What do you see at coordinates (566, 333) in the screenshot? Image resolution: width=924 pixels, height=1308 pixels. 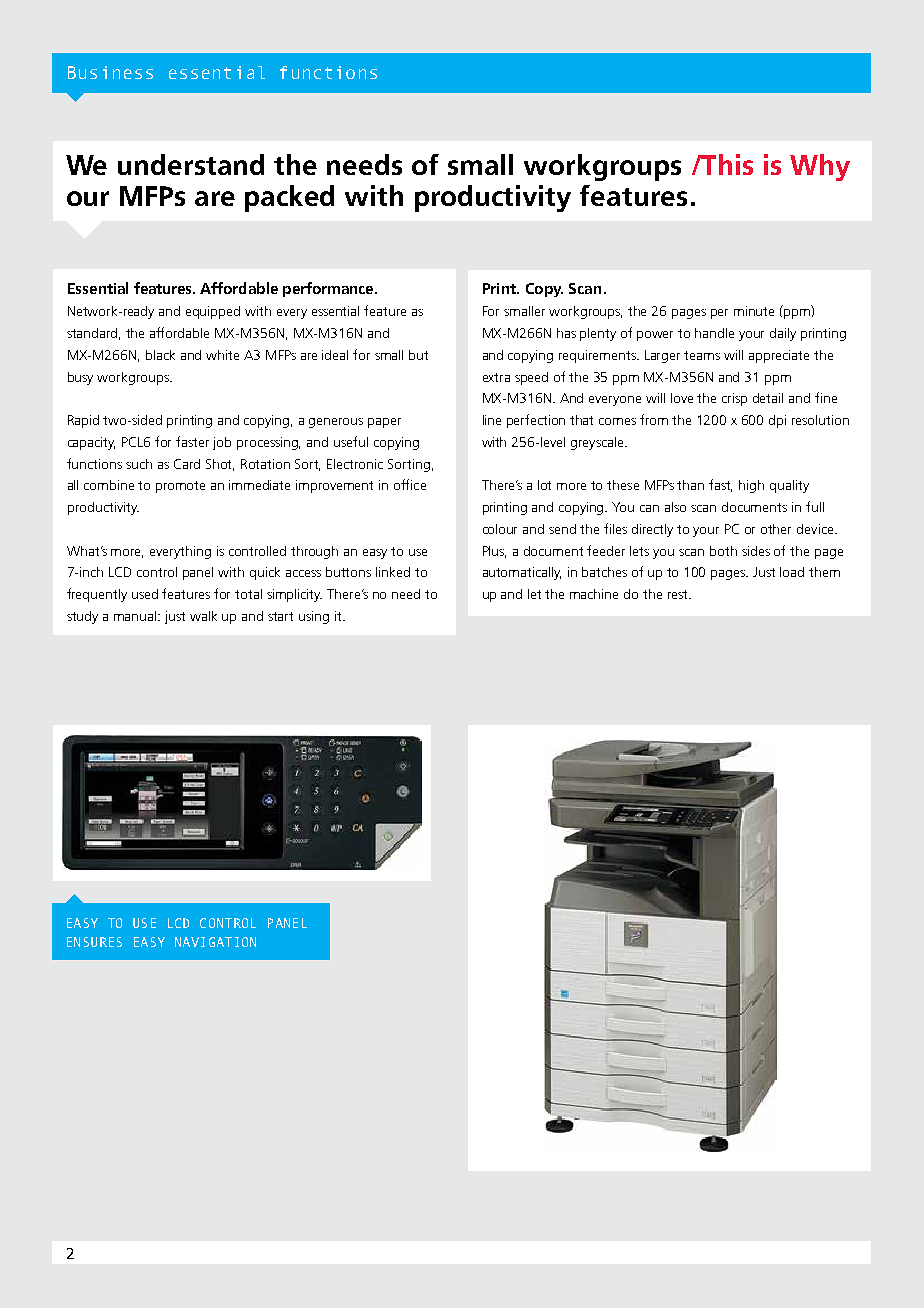 I see `has` at bounding box center [566, 333].
